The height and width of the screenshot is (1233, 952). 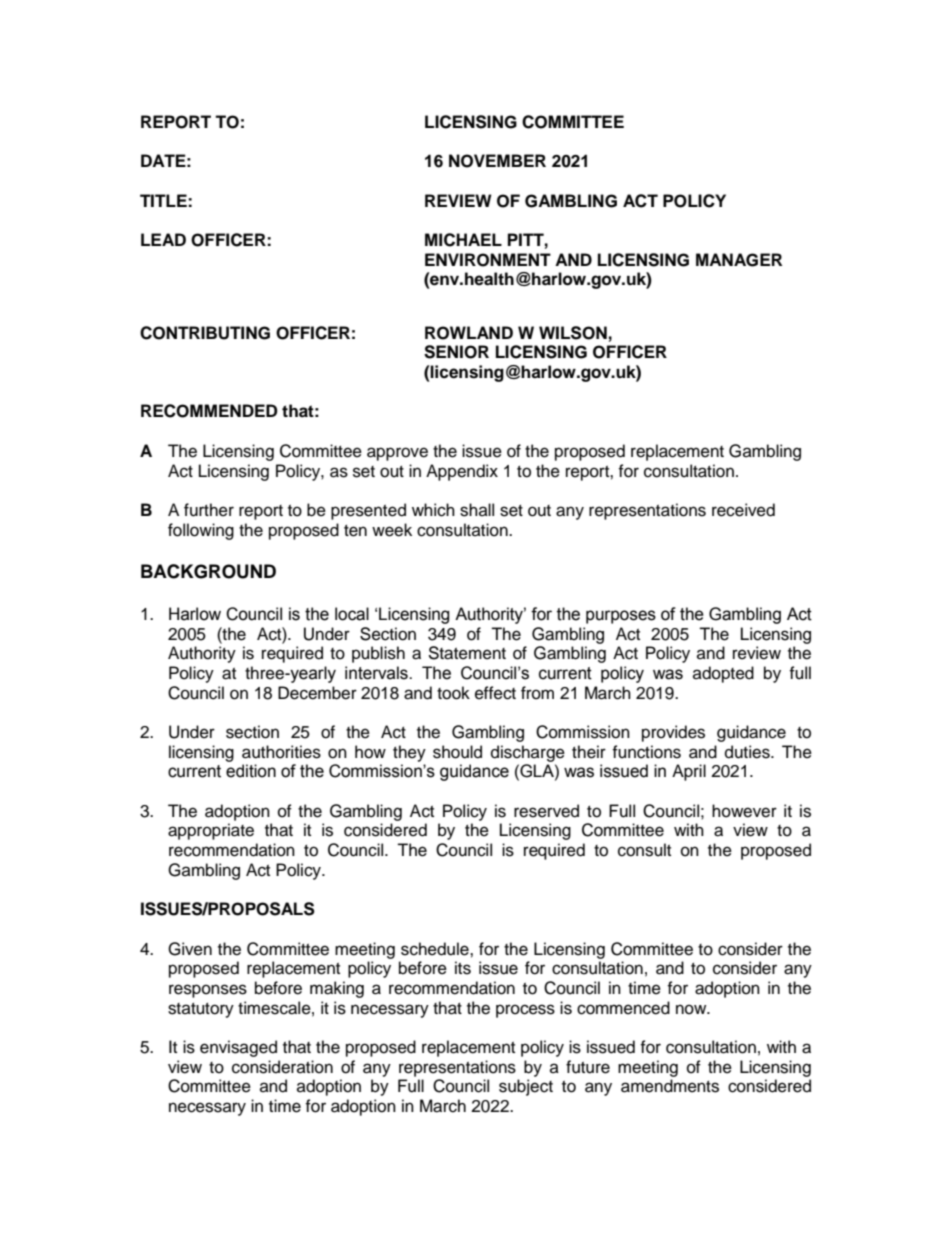 I want to click on BACKGROUND, so click(x=208, y=571).
